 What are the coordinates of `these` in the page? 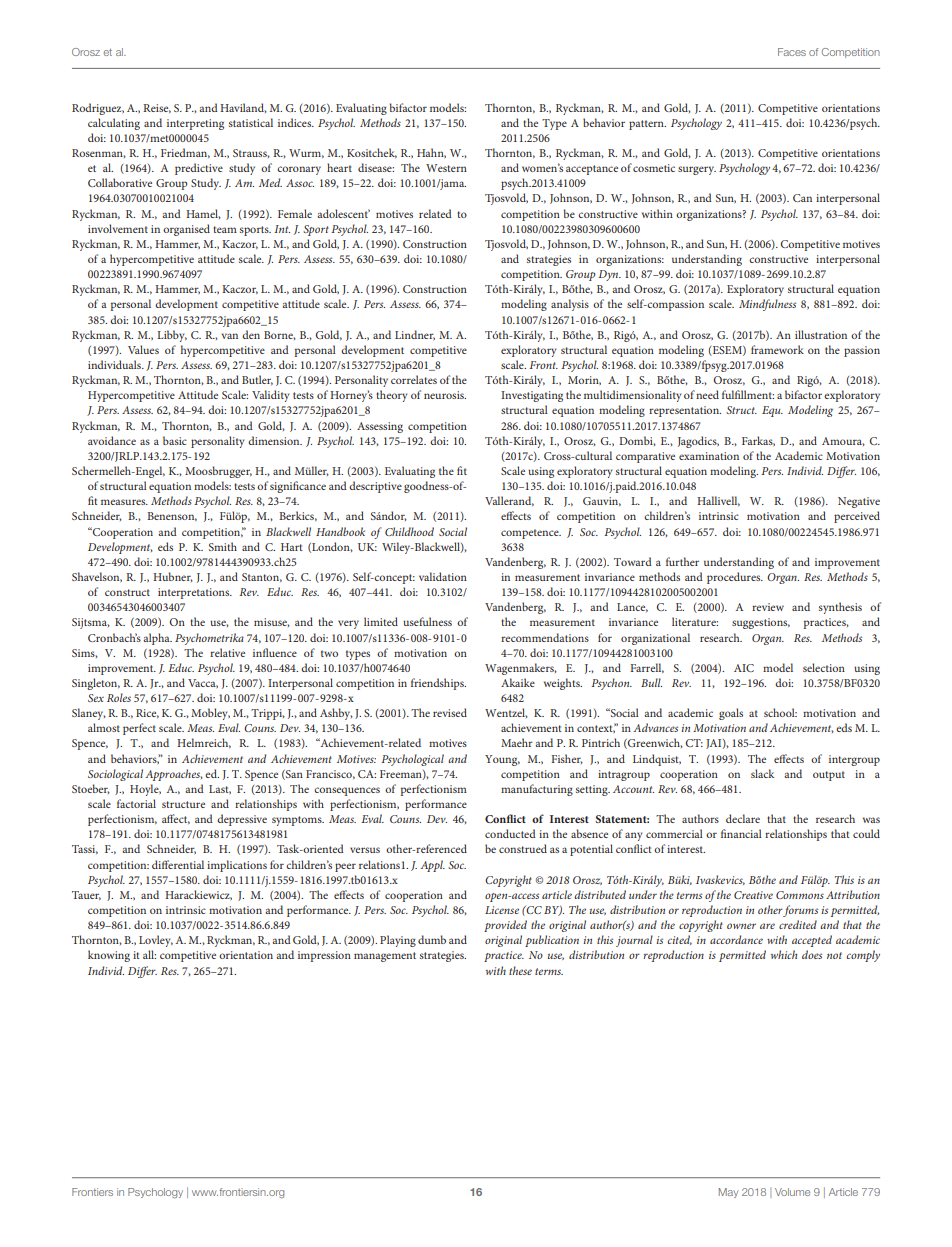 It's located at (520, 970).
